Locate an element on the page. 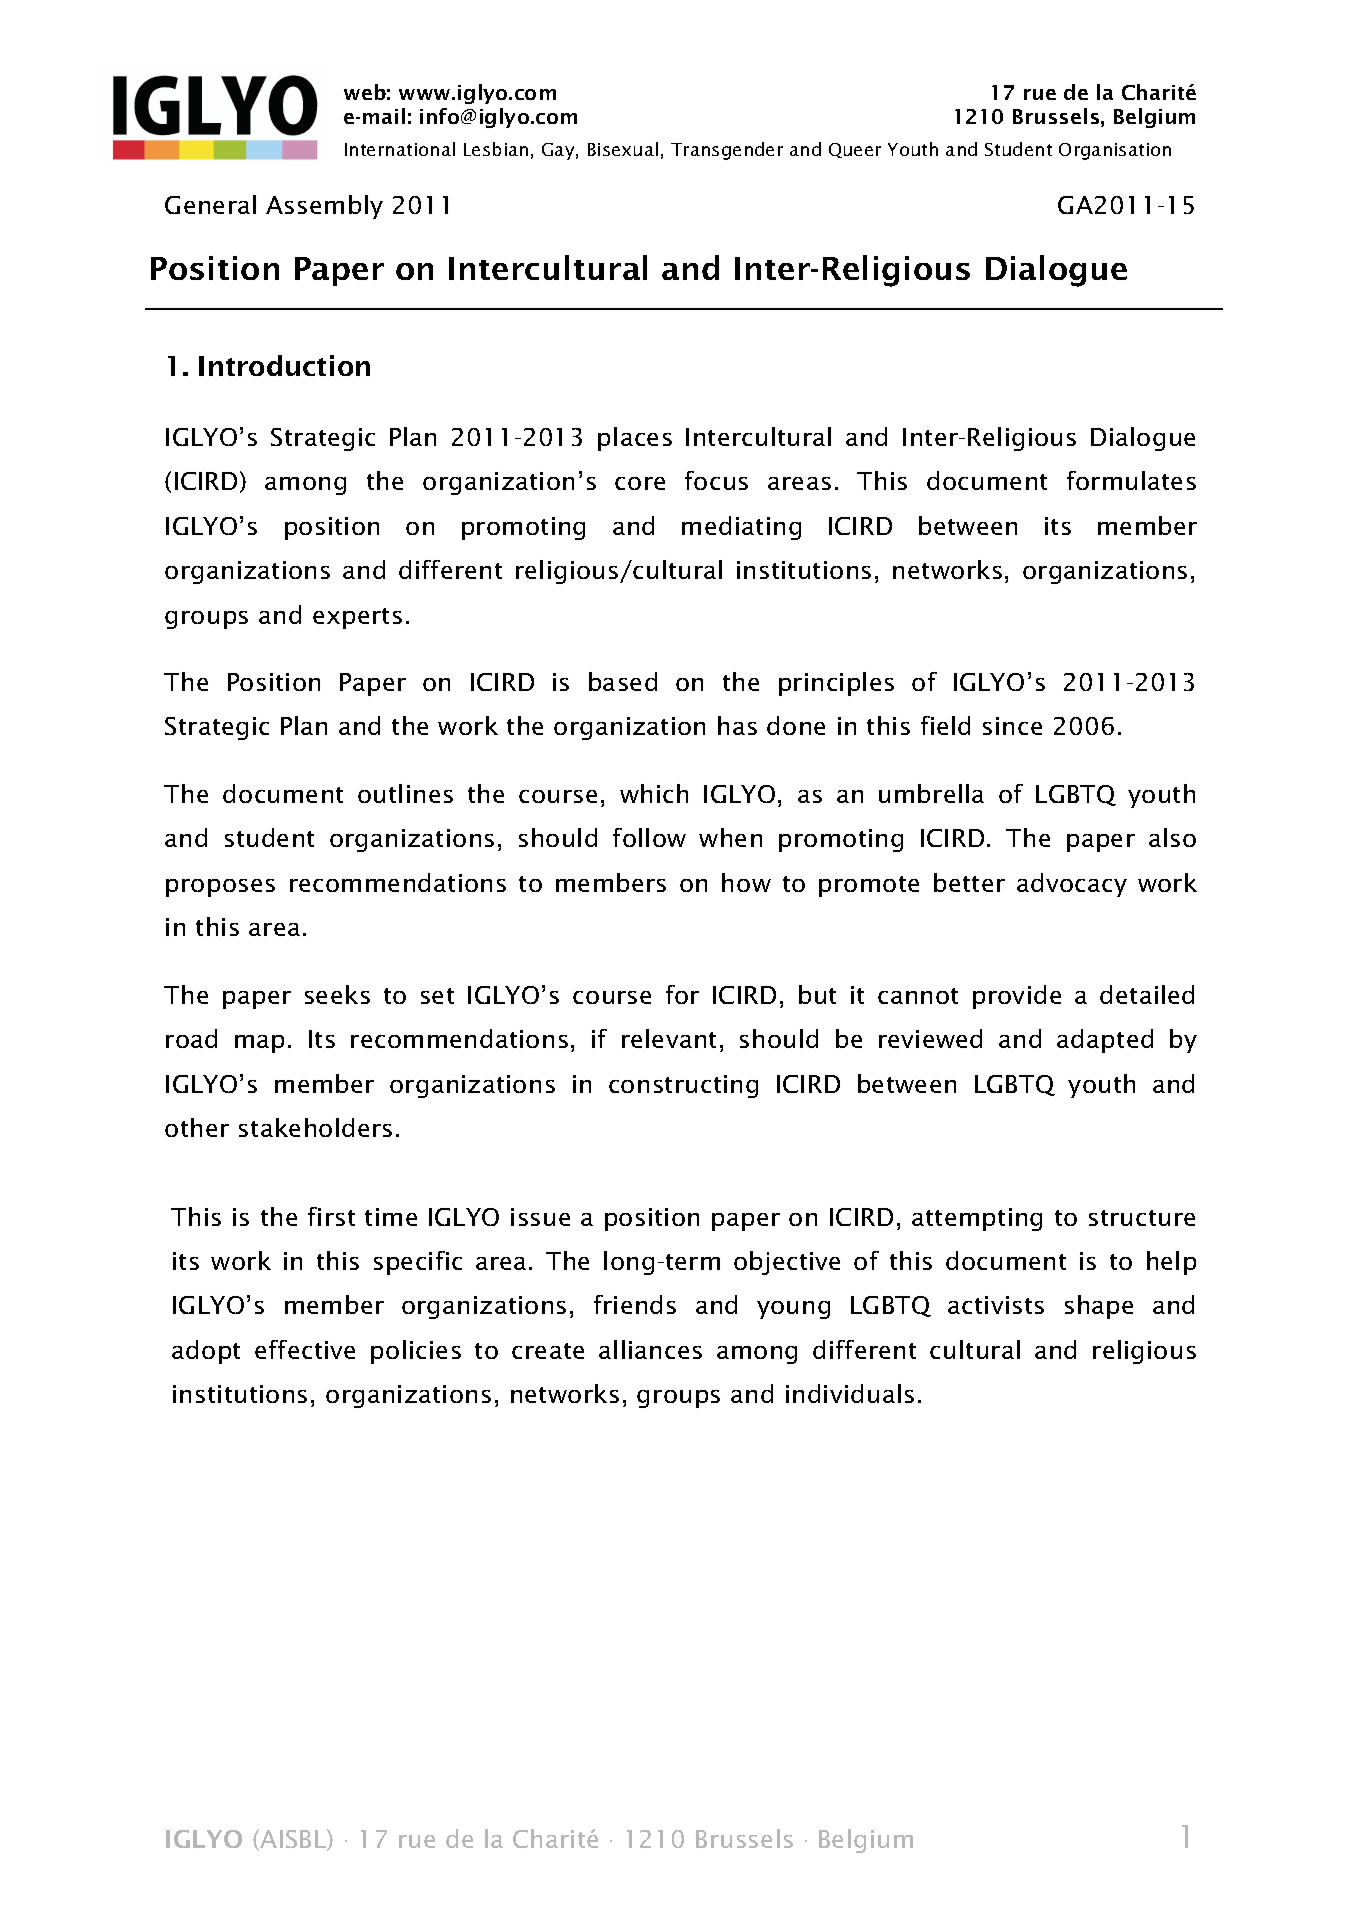 The height and width of the document is (1927, 1362). outlines is located at coordinates (405, 793).
